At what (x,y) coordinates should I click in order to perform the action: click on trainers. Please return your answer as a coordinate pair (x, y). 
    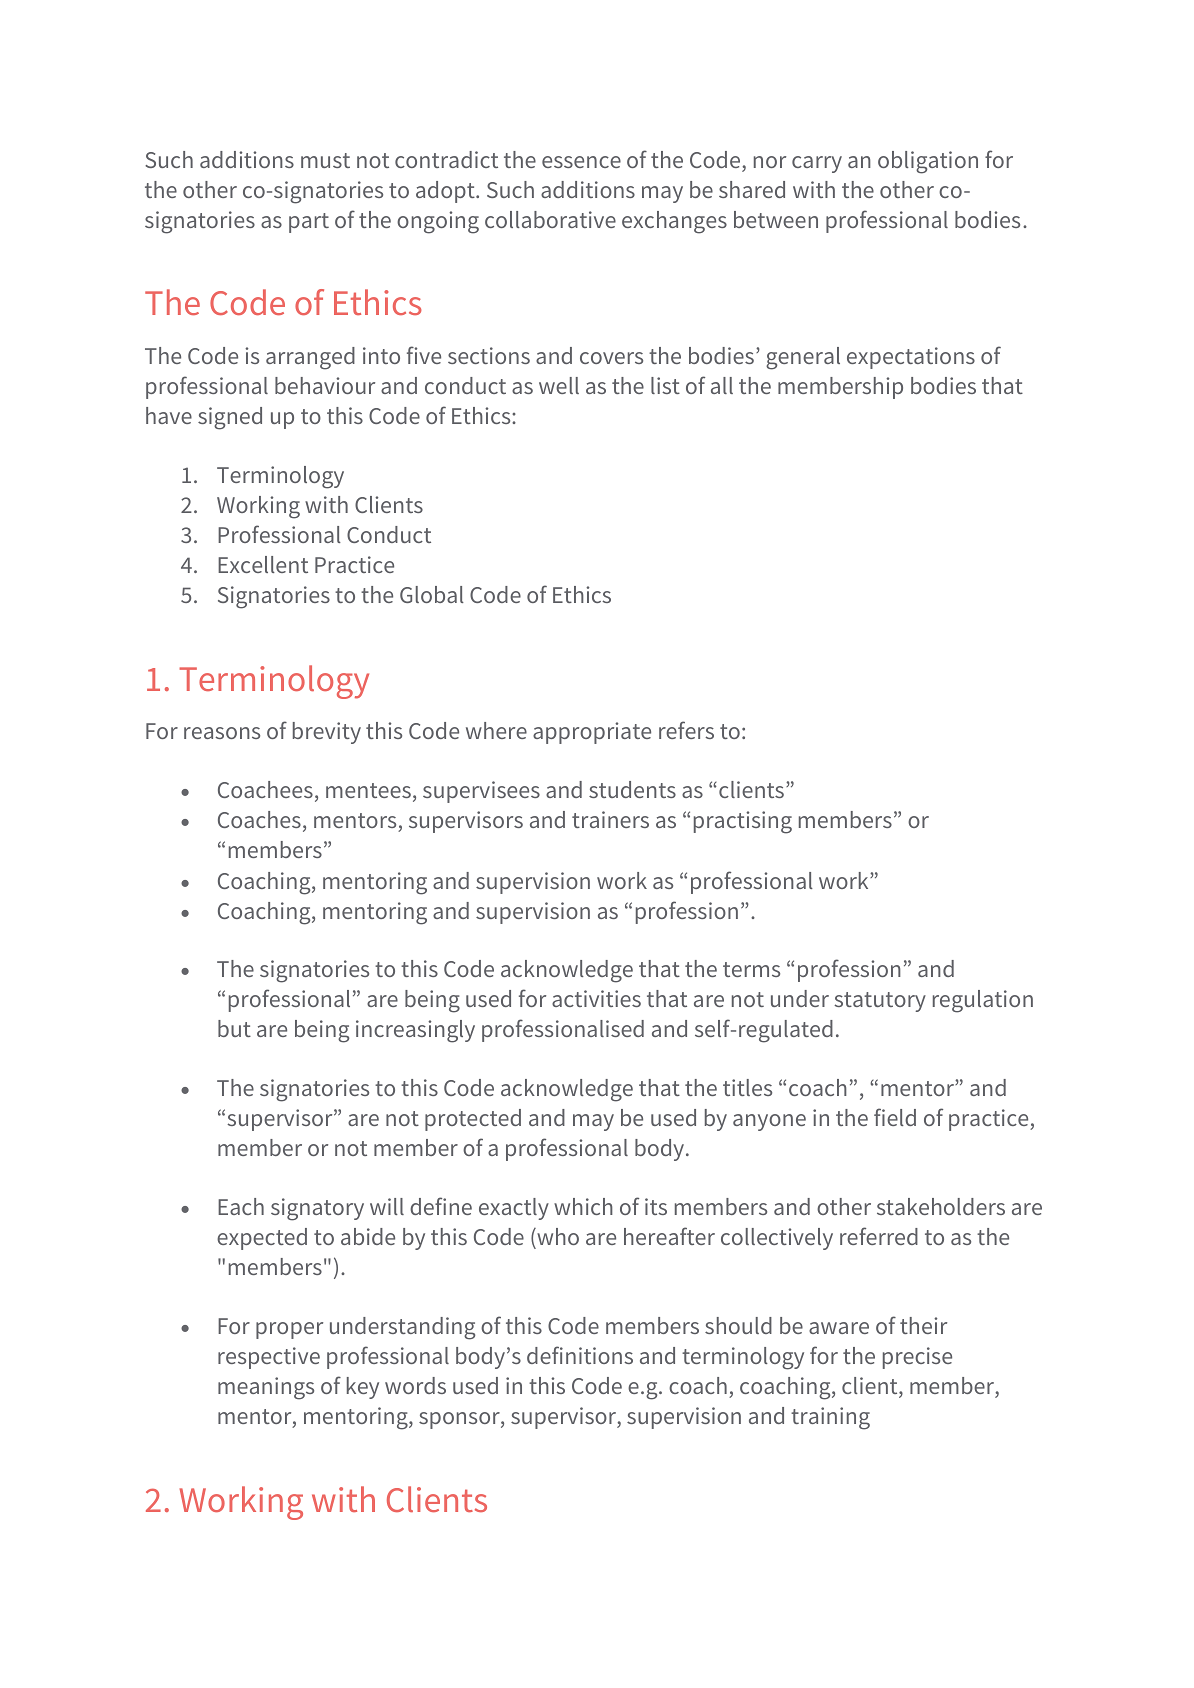
    Looking at the image, I should click on (610, 819).
